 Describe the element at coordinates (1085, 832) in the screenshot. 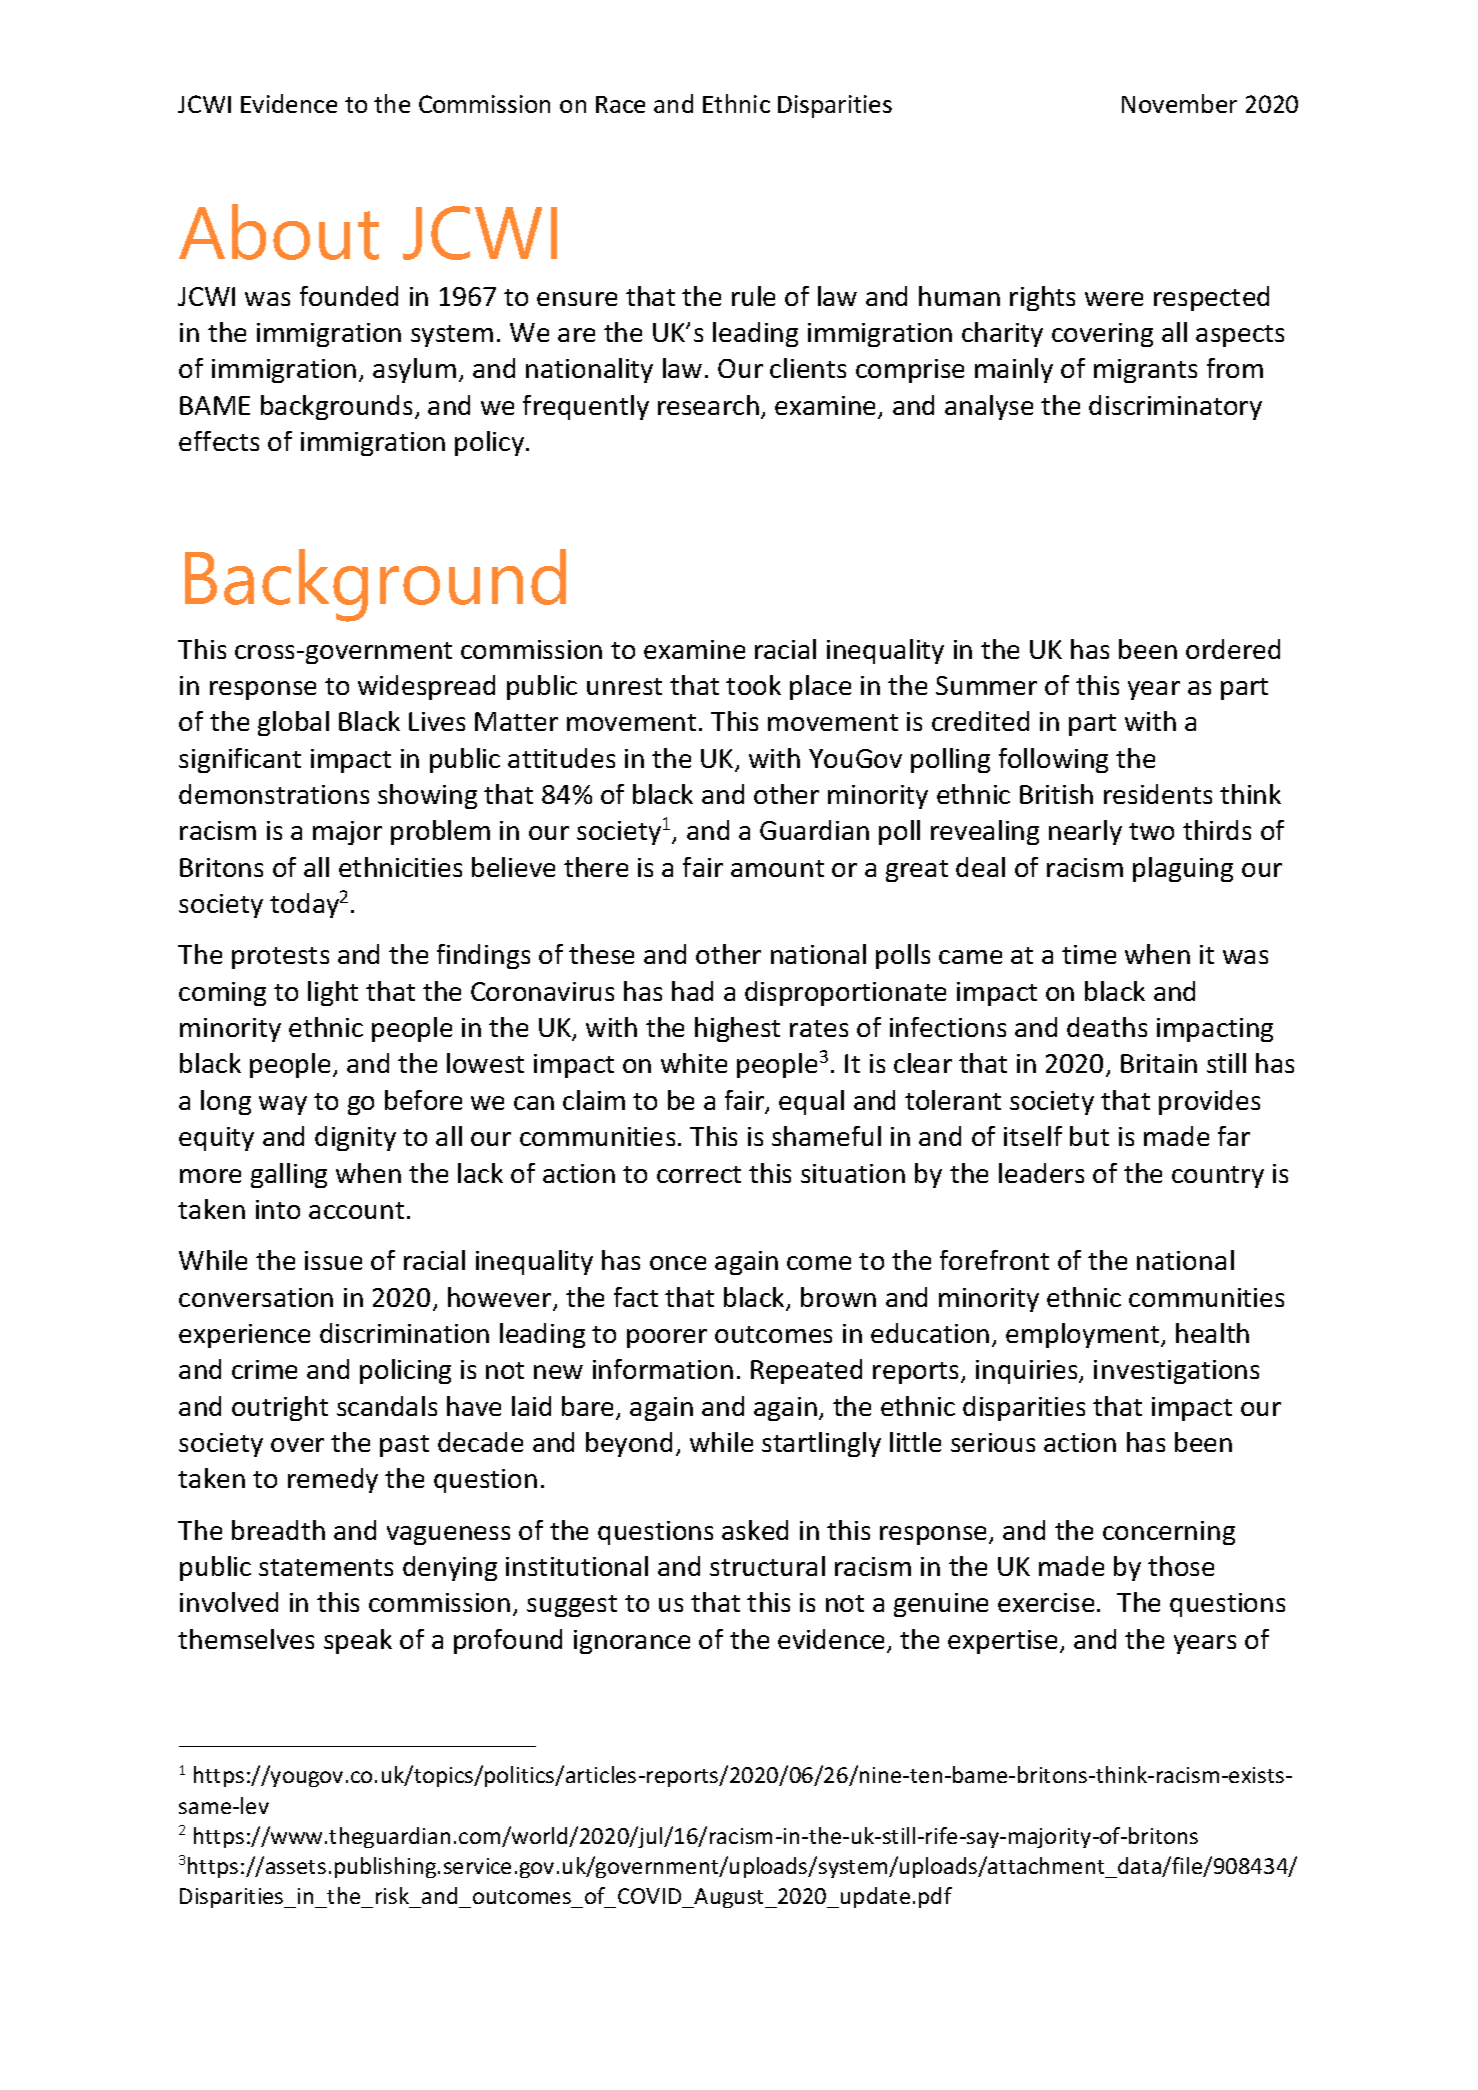

I see `nearly` at that location.
